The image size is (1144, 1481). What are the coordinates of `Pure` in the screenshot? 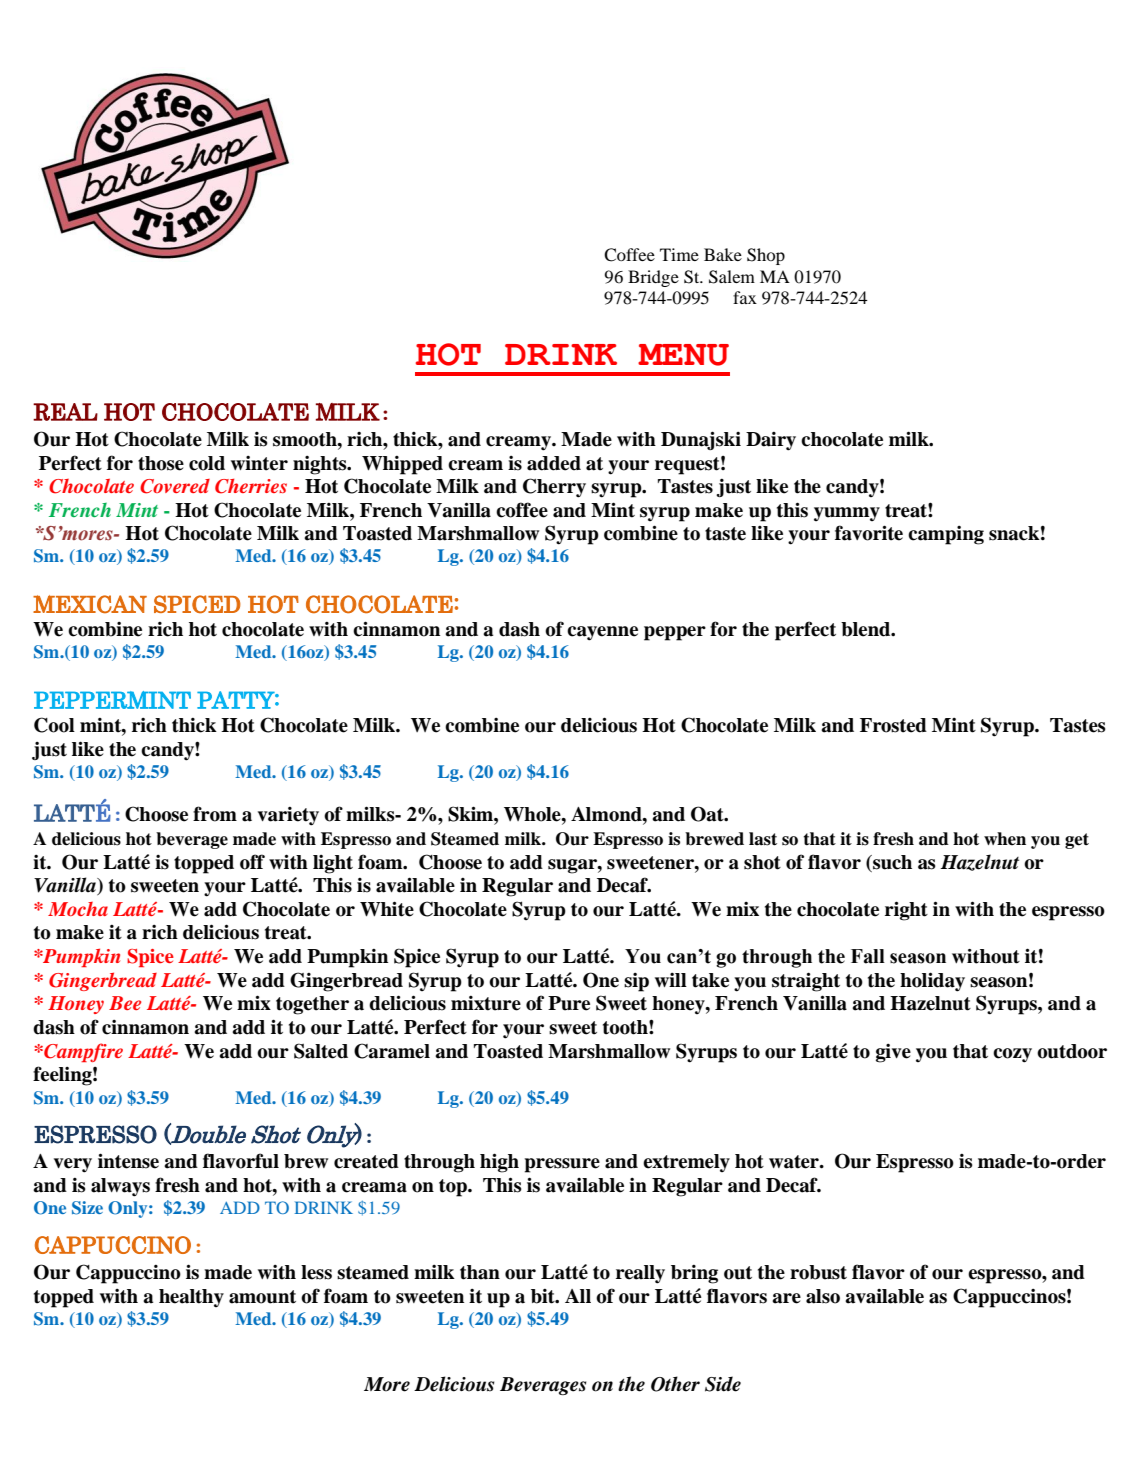 It's located at (569, 1003).
